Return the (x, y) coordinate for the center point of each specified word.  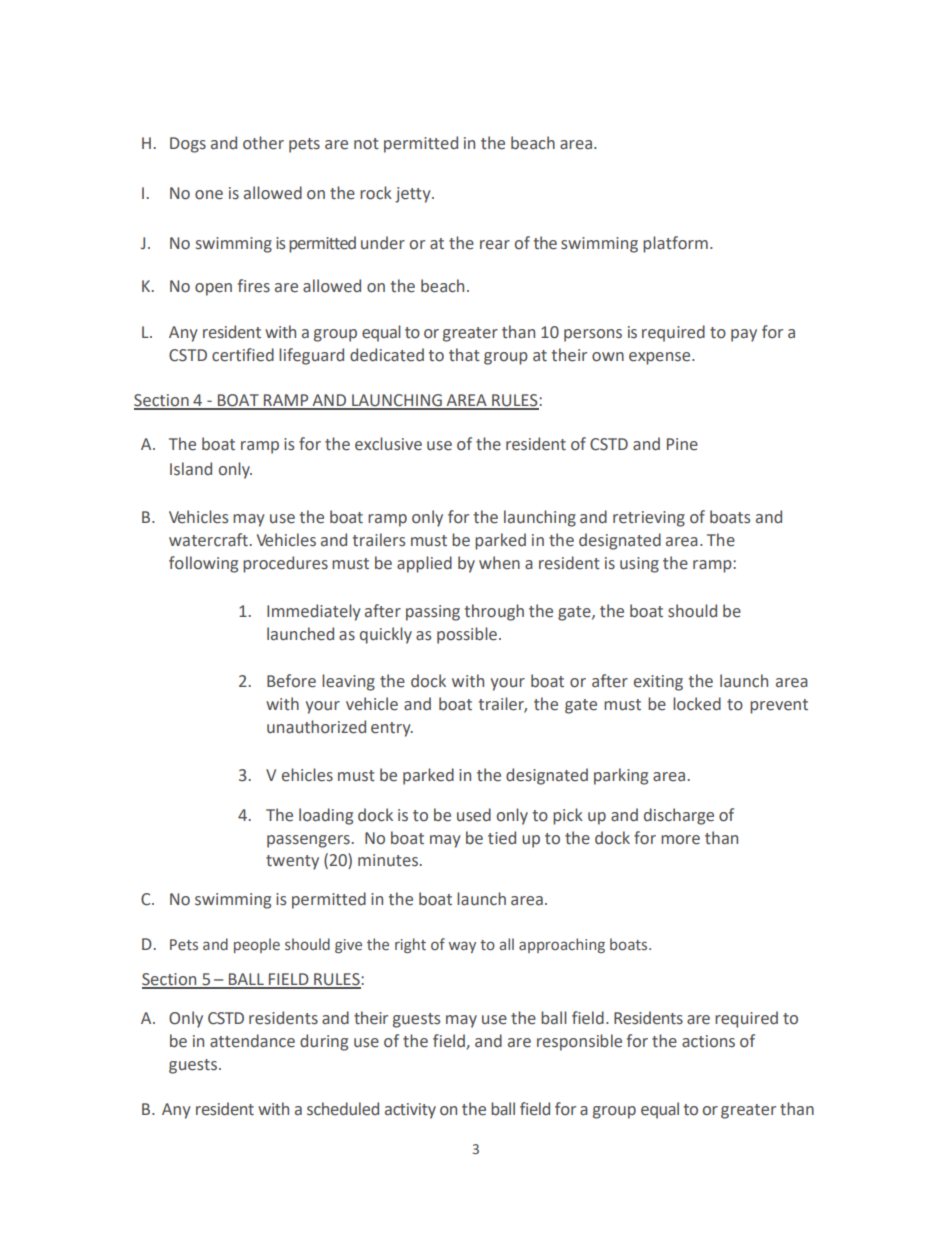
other (263, 143)
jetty (414, 195)
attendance (252, 1041)
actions (708, 1041)
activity (410, 1111)
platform (675, 244)
